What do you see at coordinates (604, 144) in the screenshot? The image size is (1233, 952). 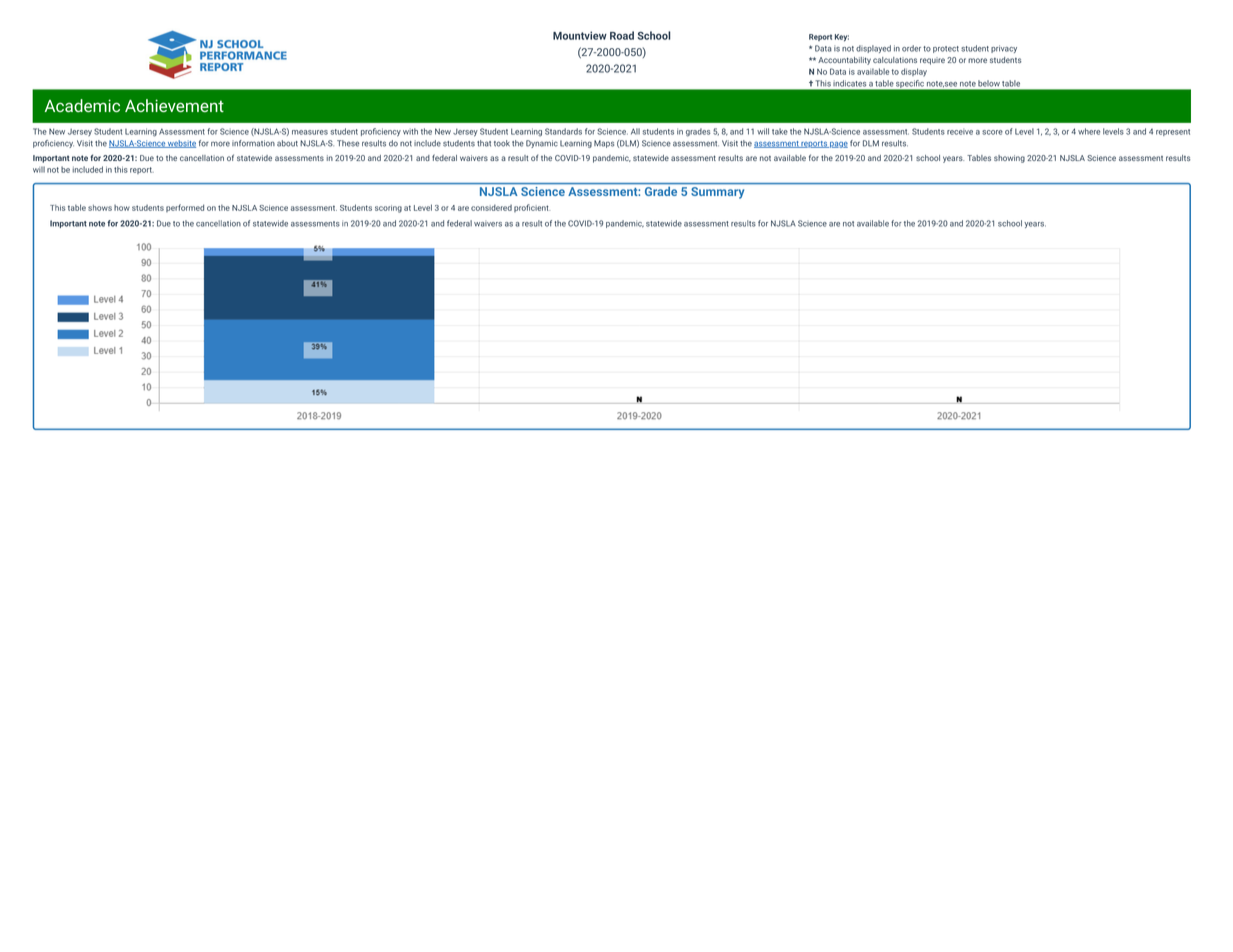 I see `Maps` at bounding box center [604, 144].
